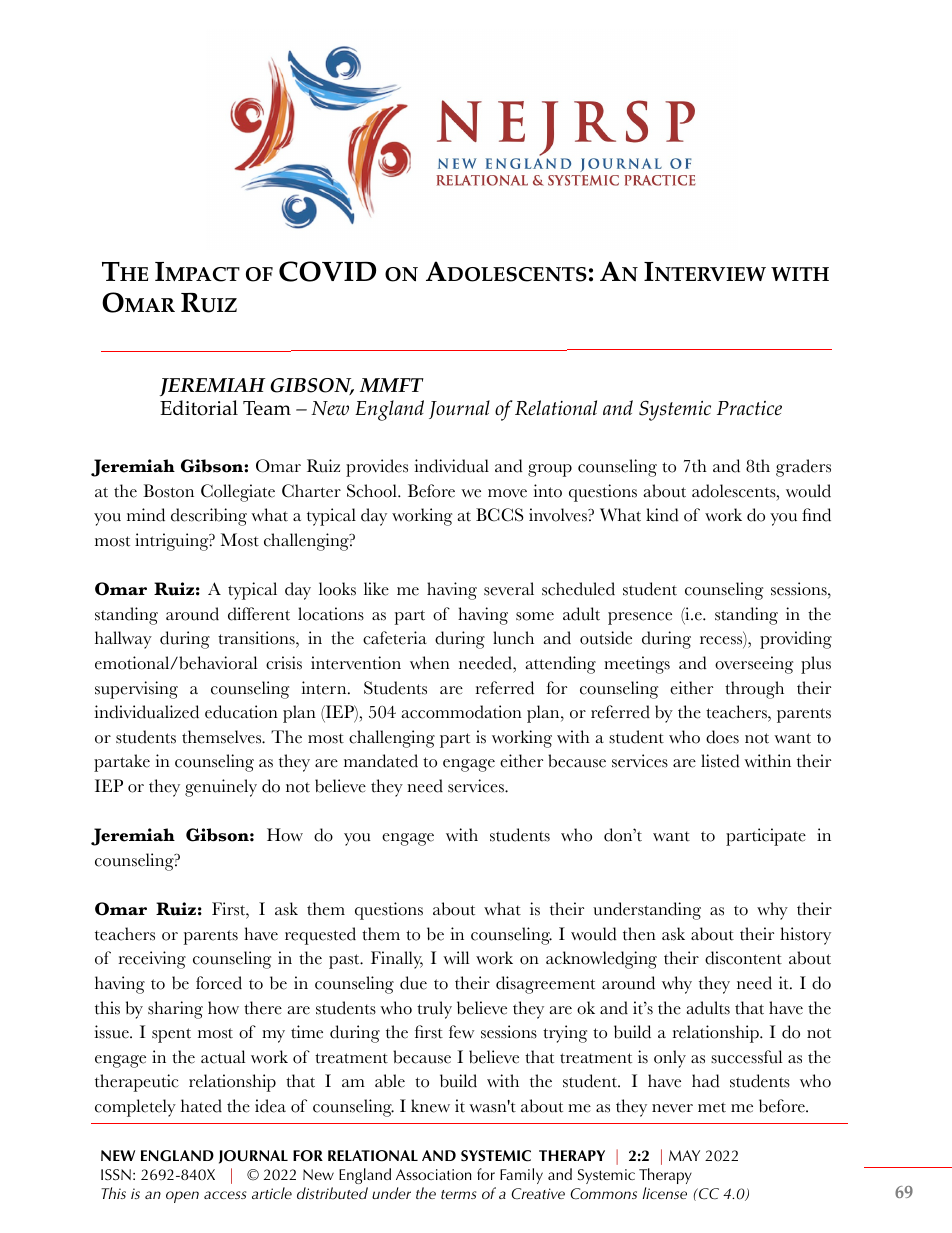  I want to click on MAY, so click(684, 1155).
